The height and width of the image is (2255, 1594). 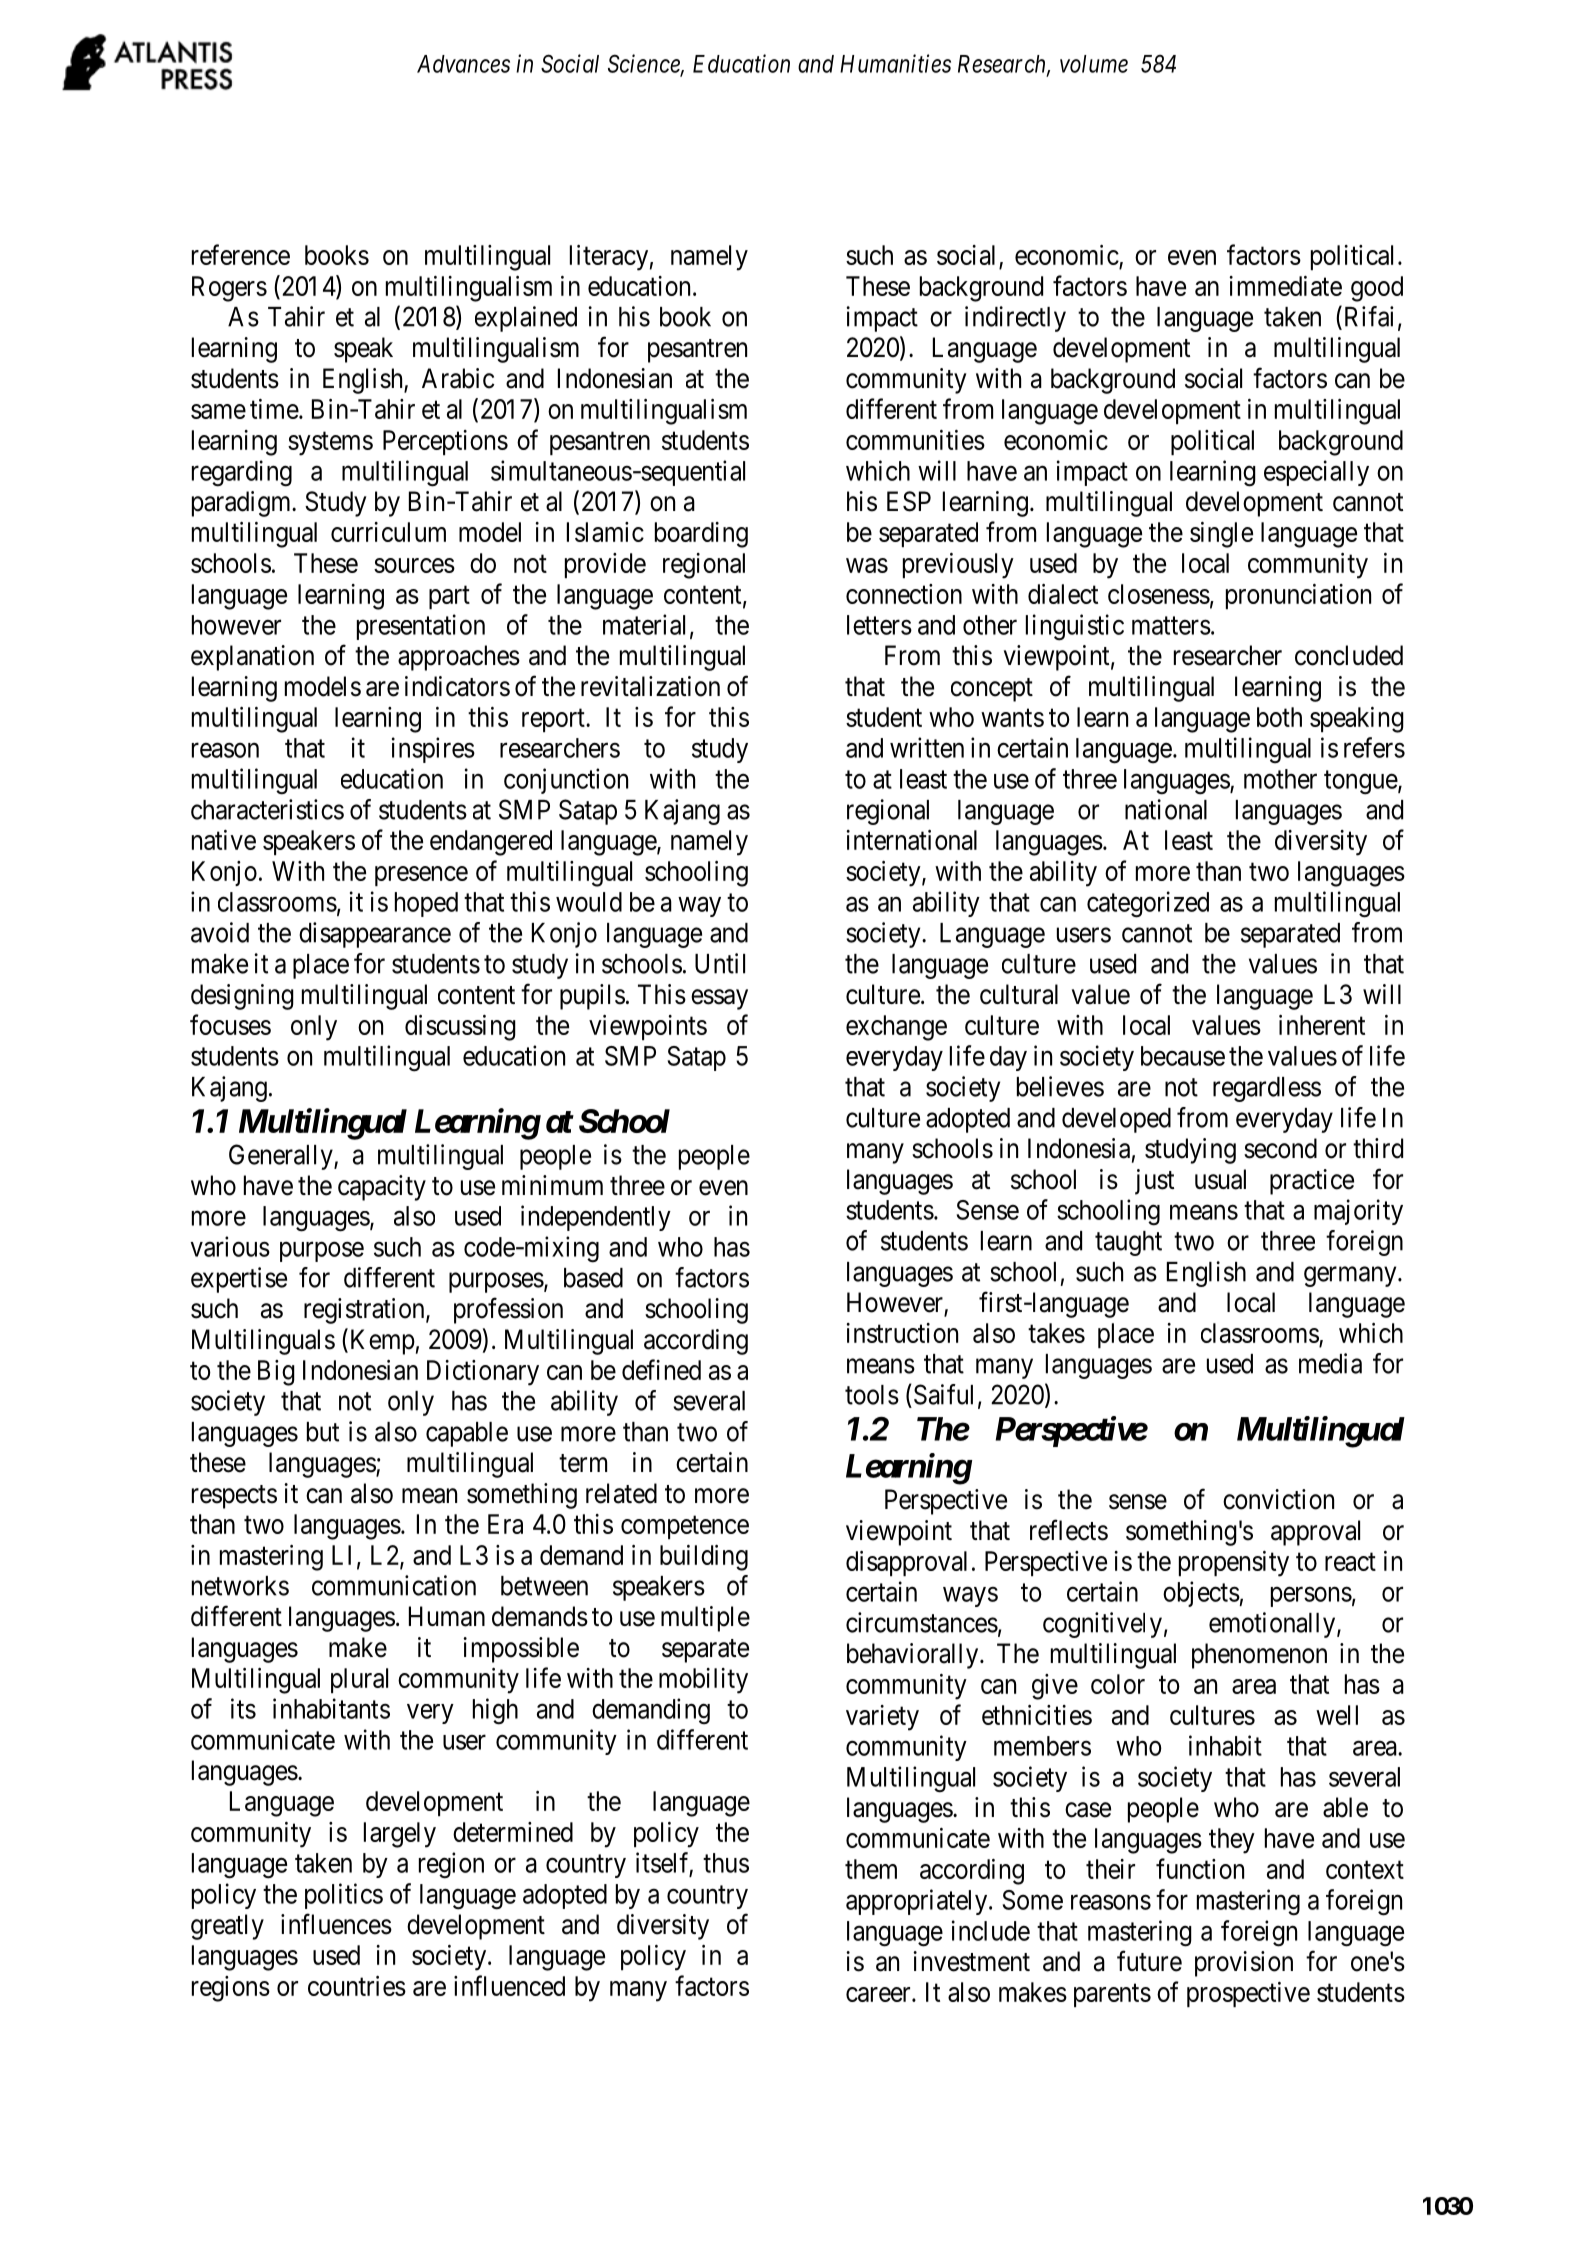 I want to click on because, so click(x=1183, y=1056).
